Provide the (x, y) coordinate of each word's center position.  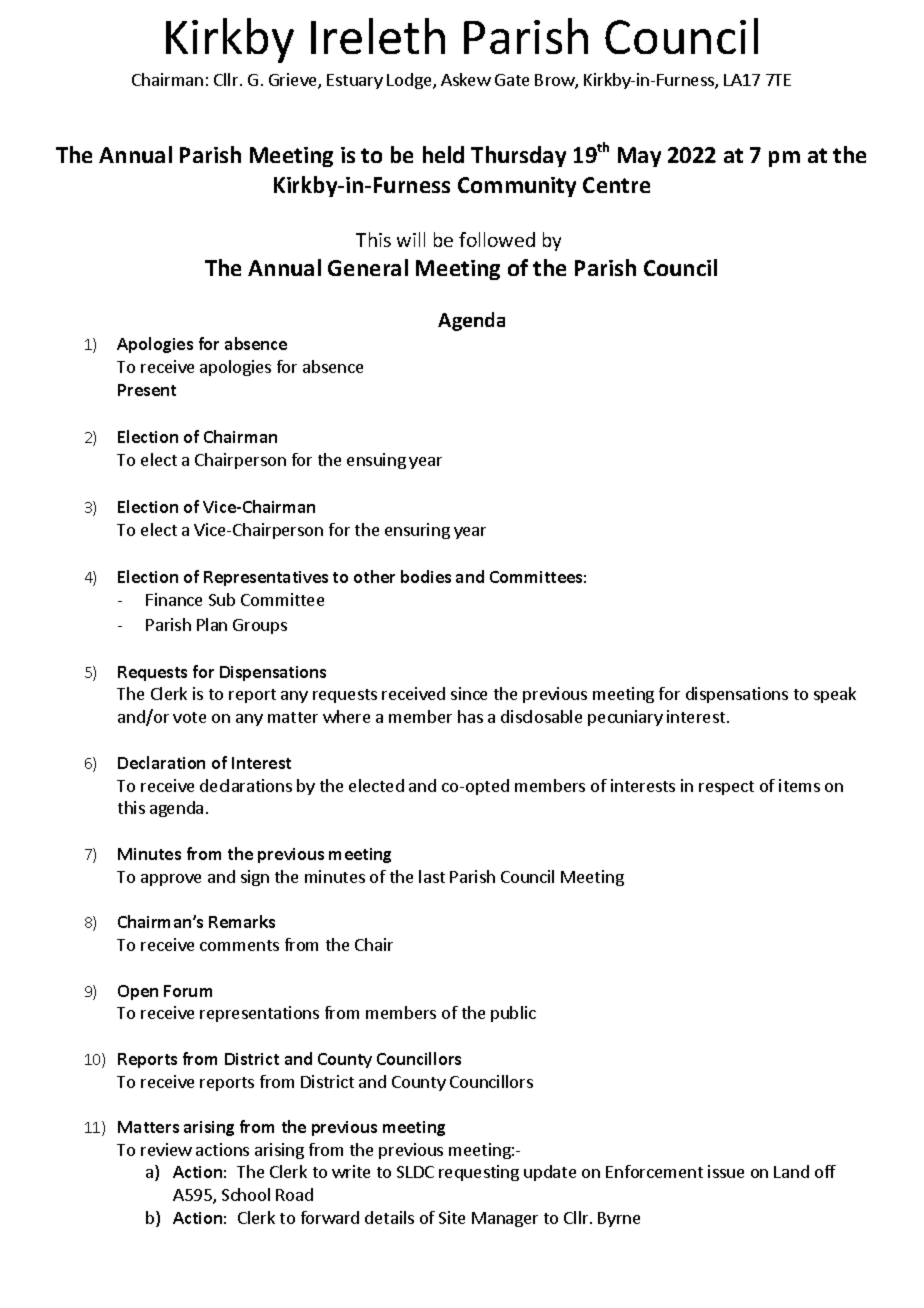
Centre (616, 185)
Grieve (294, 81)
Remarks (242, 921)
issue (726, 1171)
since (469, 693)
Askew (466, 79)
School (246, 1194)
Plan (212, 624)
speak (835, 695)
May (639, 157)
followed (497, 239)
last (432, 876)
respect (726, 788)
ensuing (376, 461)
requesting (479, 1173)
